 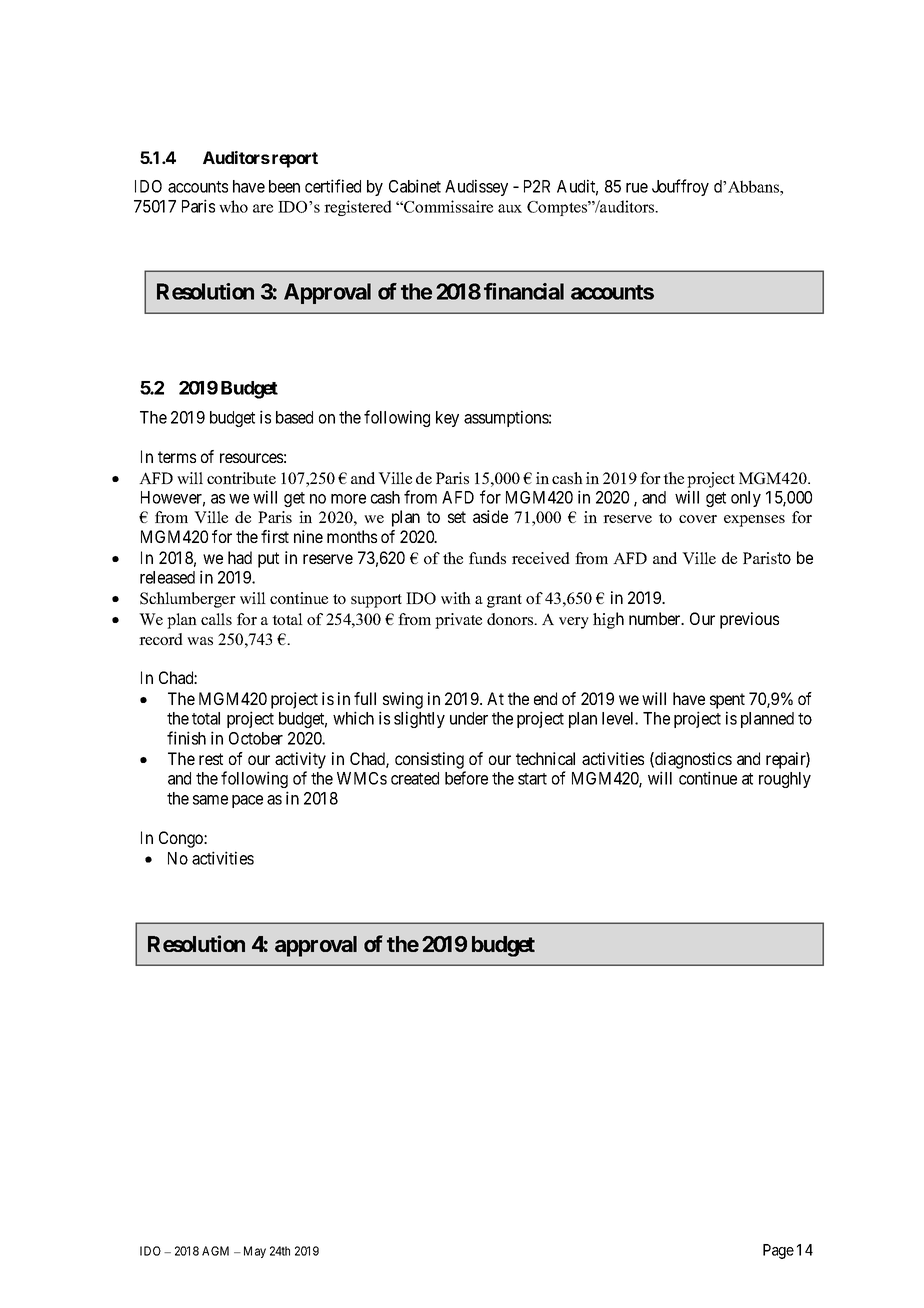 I want to click on rue, so click(x=637, y=188).
